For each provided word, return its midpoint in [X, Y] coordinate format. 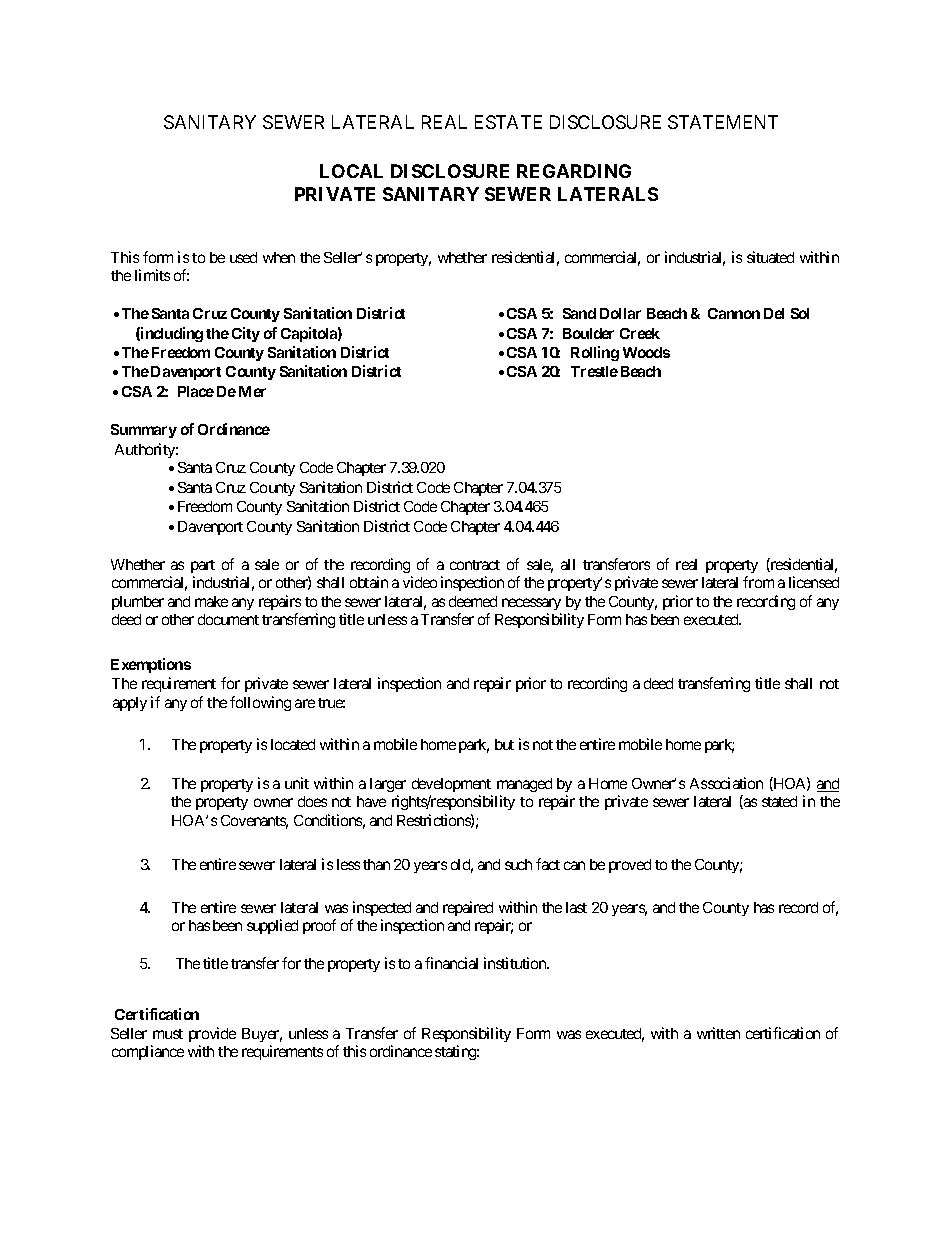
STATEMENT [723, 122]
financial [451, 963]
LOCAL [351, 171]
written [718, 1033]
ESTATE [508, 122]
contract [475, 565]
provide [212, 1034]
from [758, 582]
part [203, 566]
